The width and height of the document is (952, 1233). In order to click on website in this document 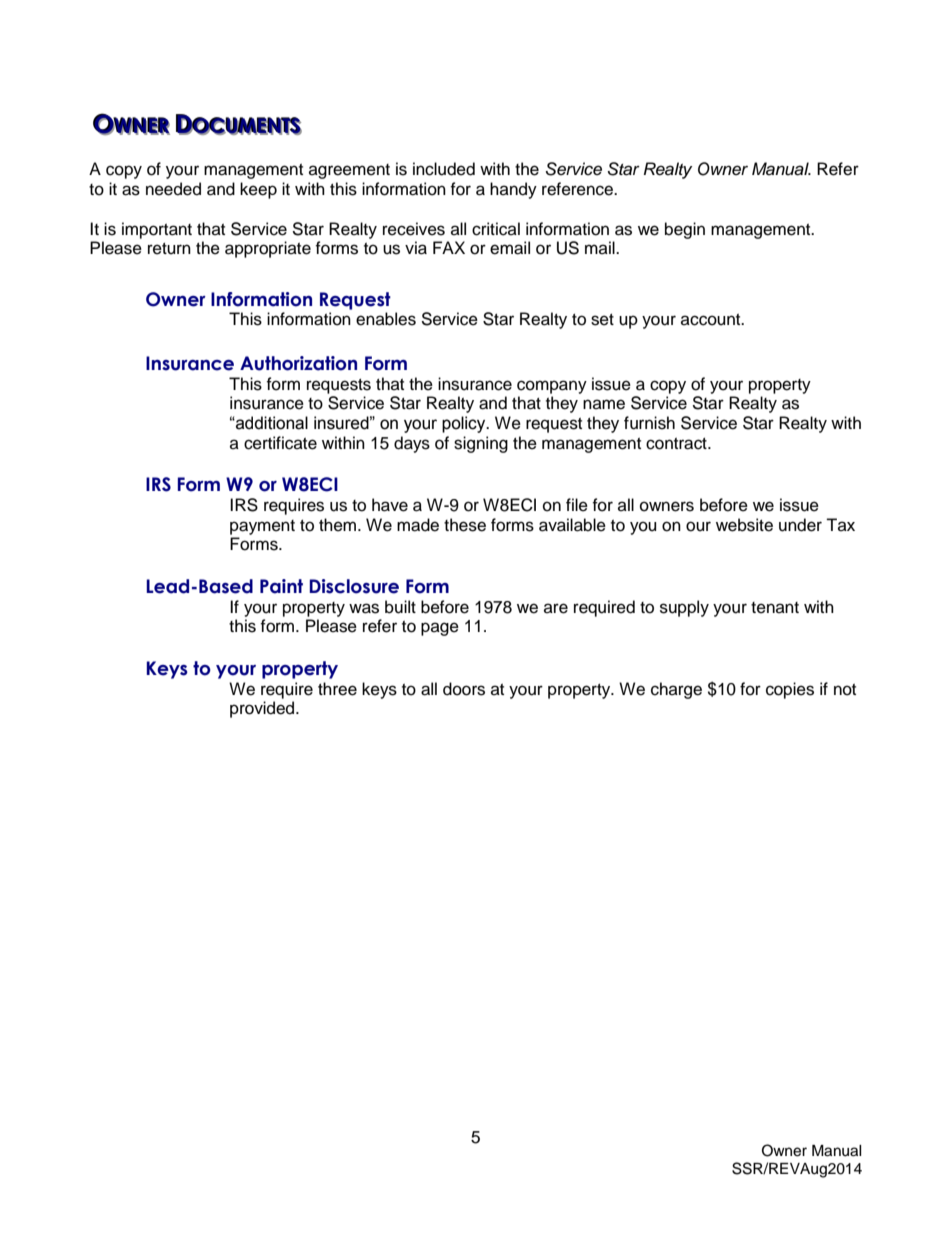, I will do `click(744, 525)`.
